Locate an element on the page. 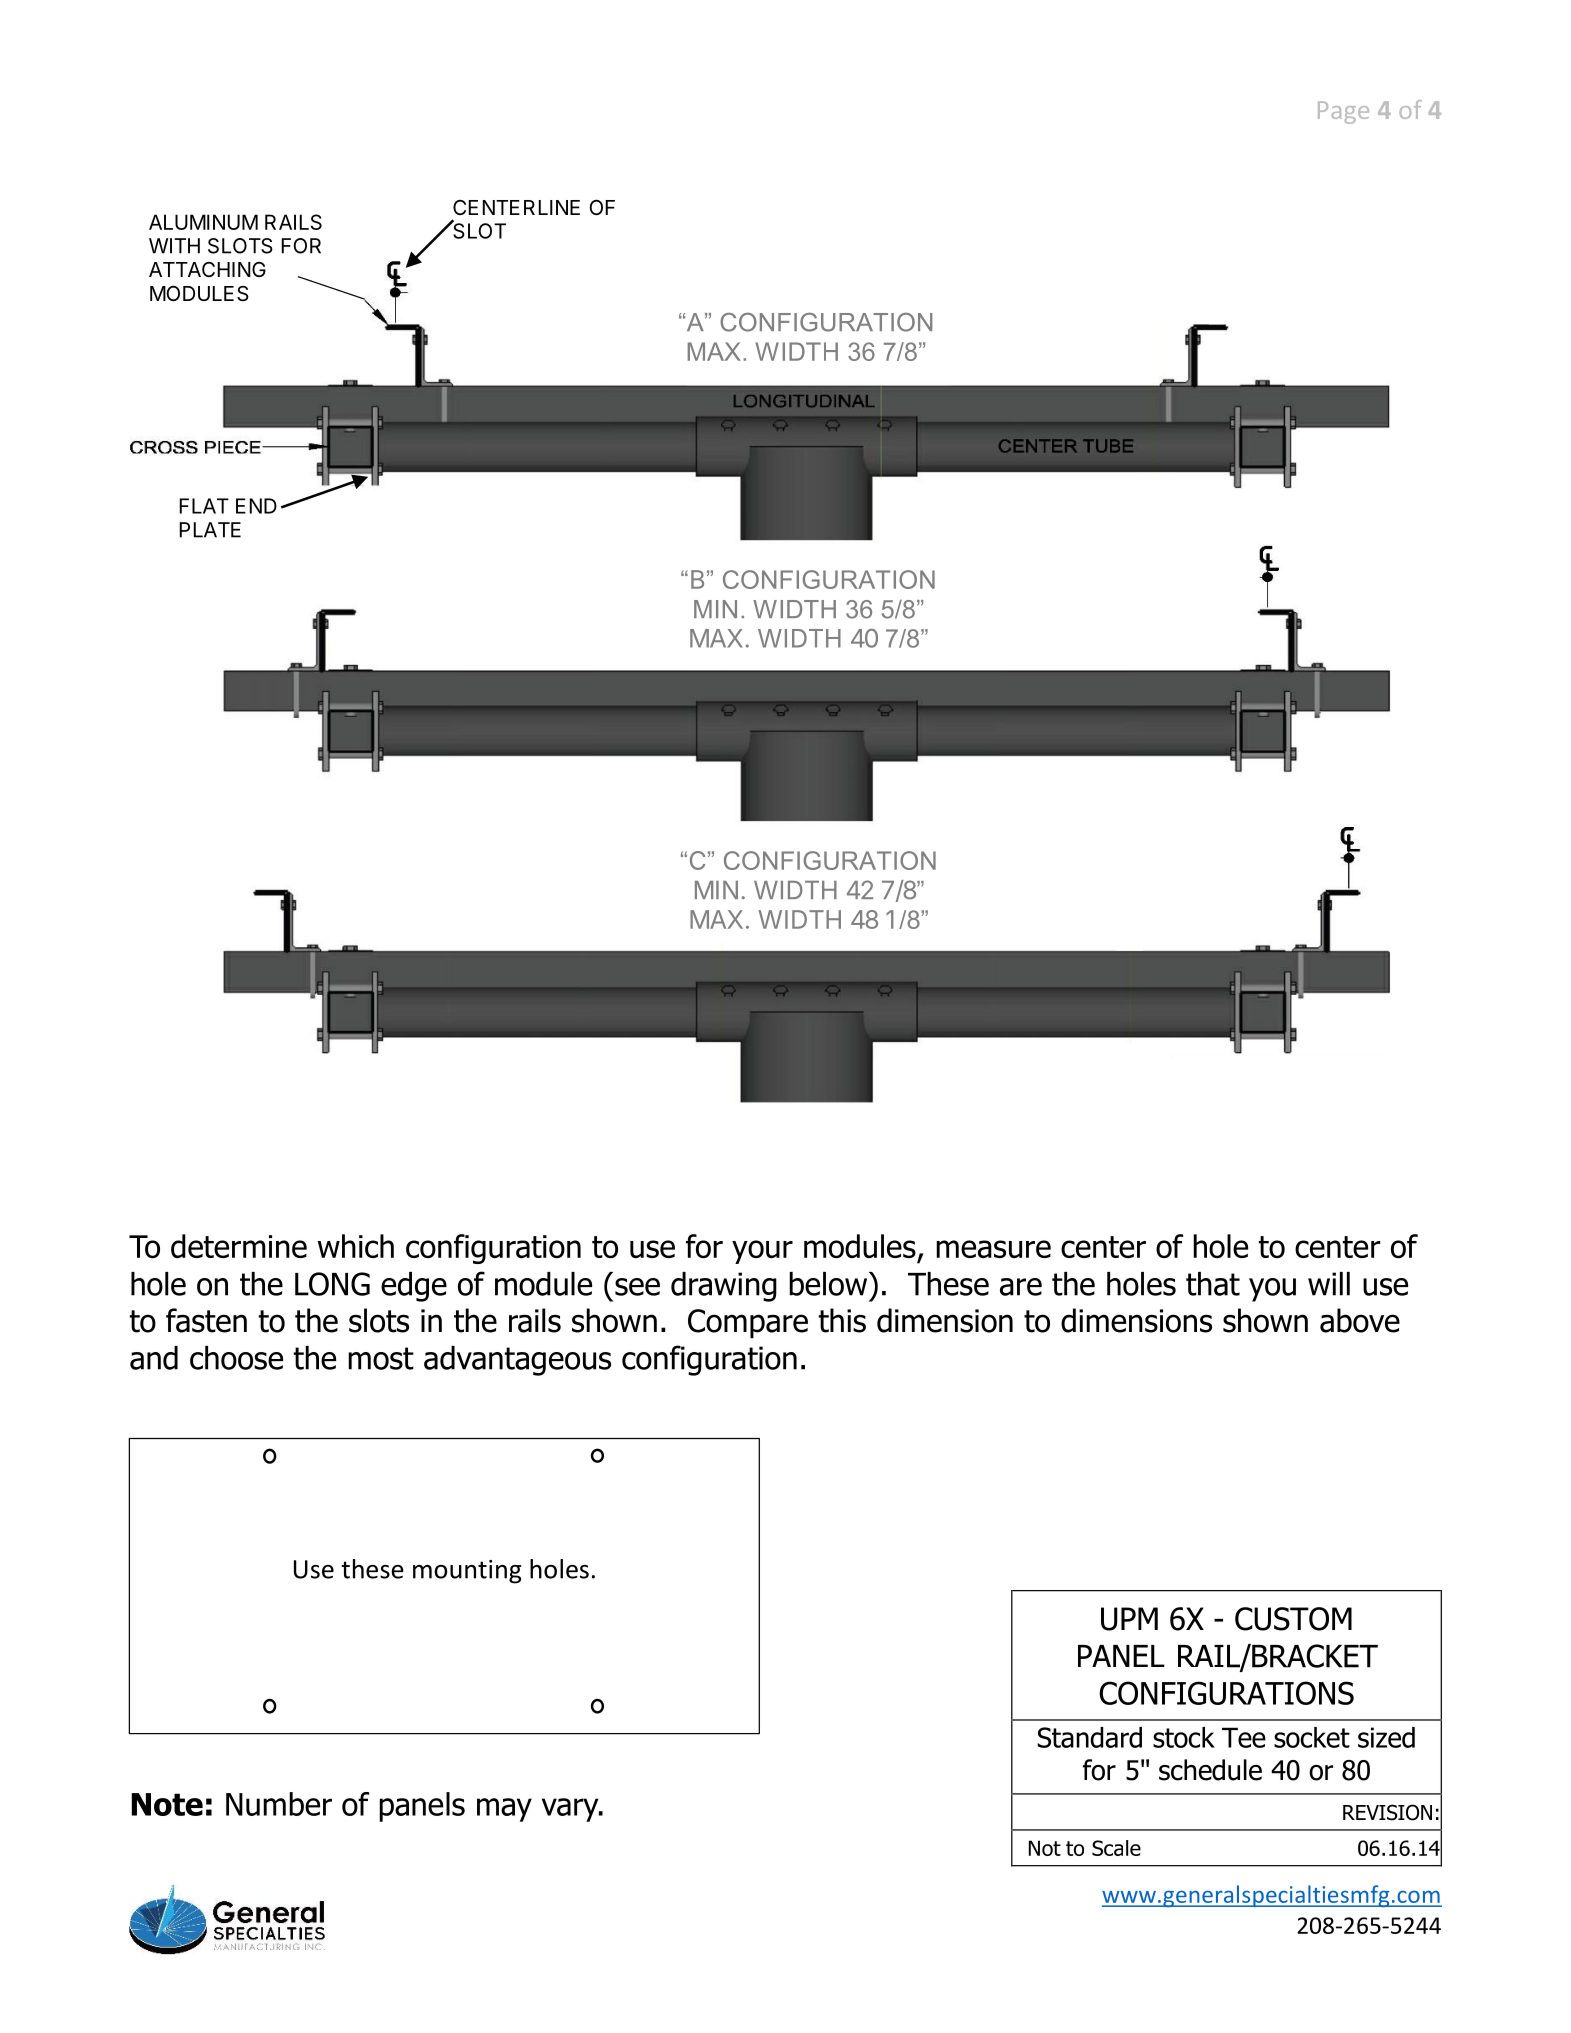 This document has width=1571, height=2033. your is located at coordinates (762, 1252).
